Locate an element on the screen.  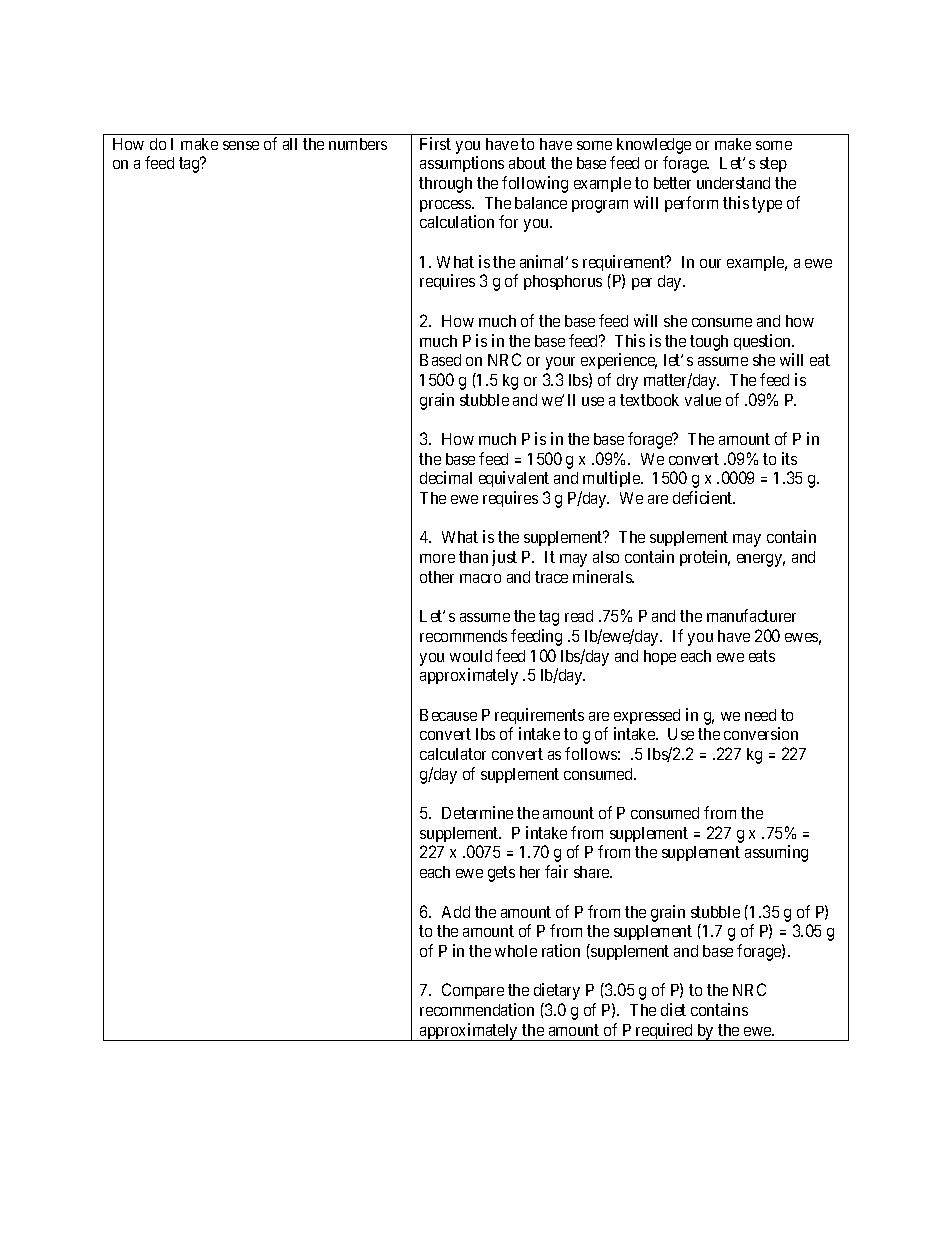
understand is located at coordinates (733, 183).
